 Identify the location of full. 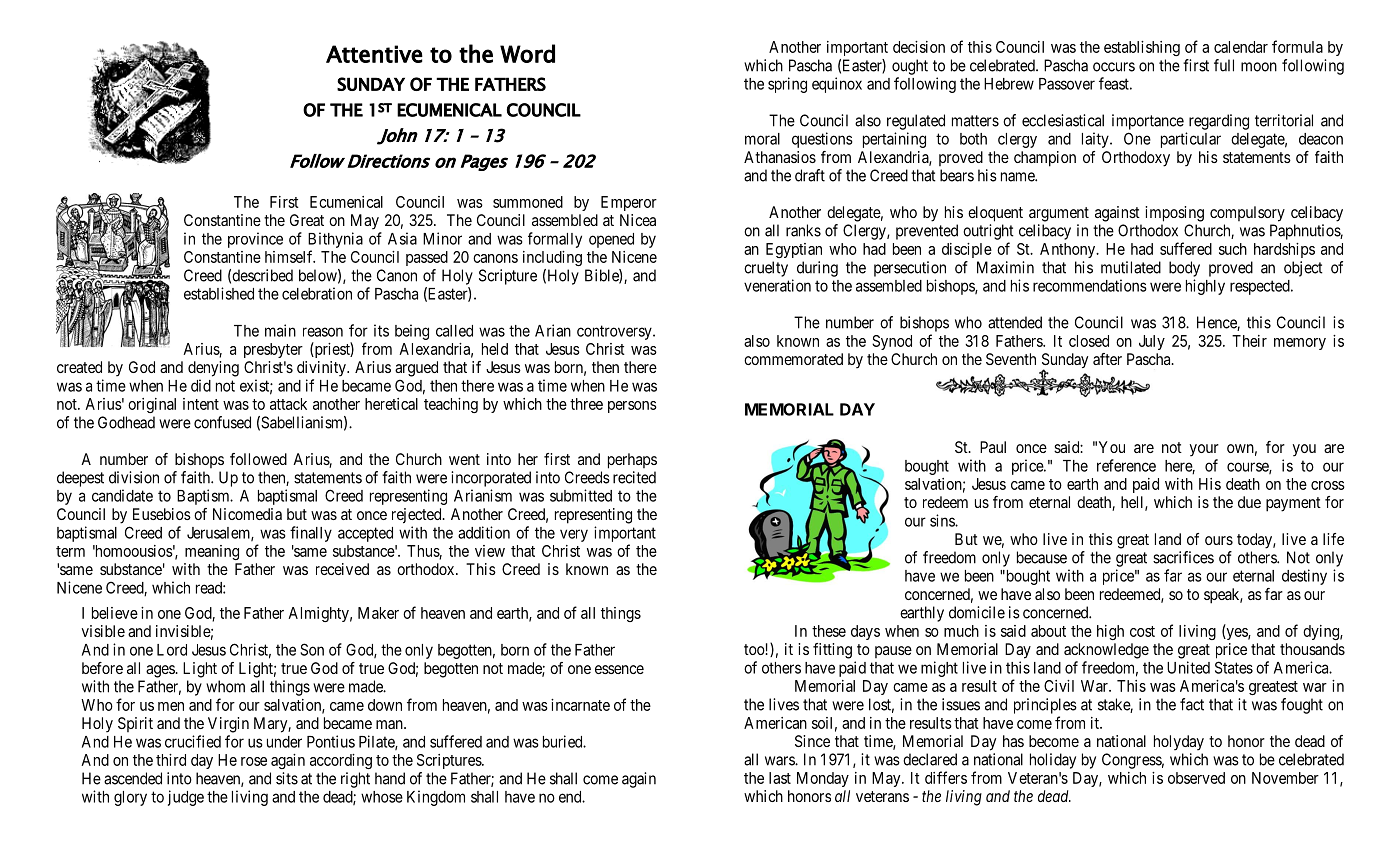
(1224, 65).
